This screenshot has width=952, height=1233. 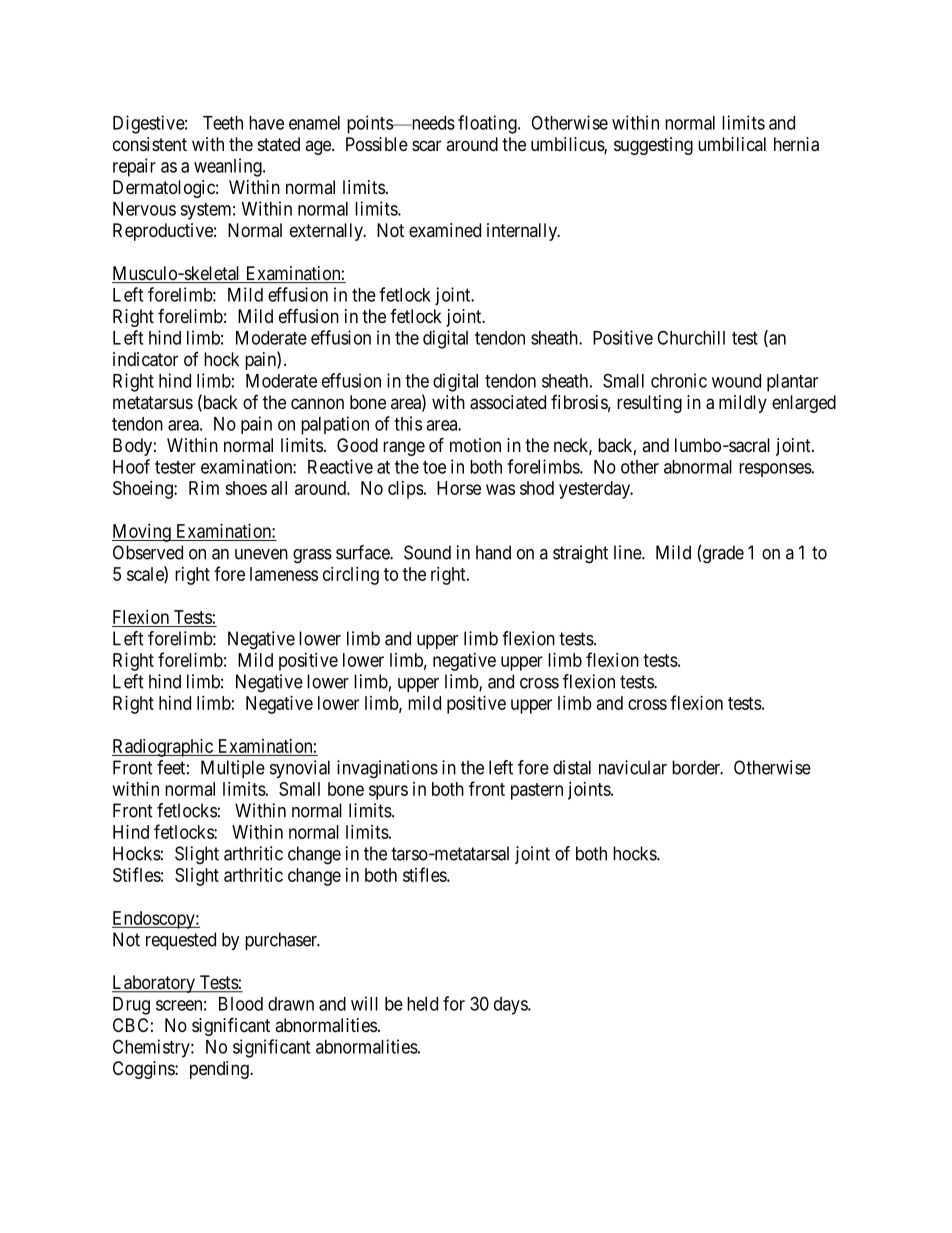 I want to click on spurs, so click(x=388, y=792).
